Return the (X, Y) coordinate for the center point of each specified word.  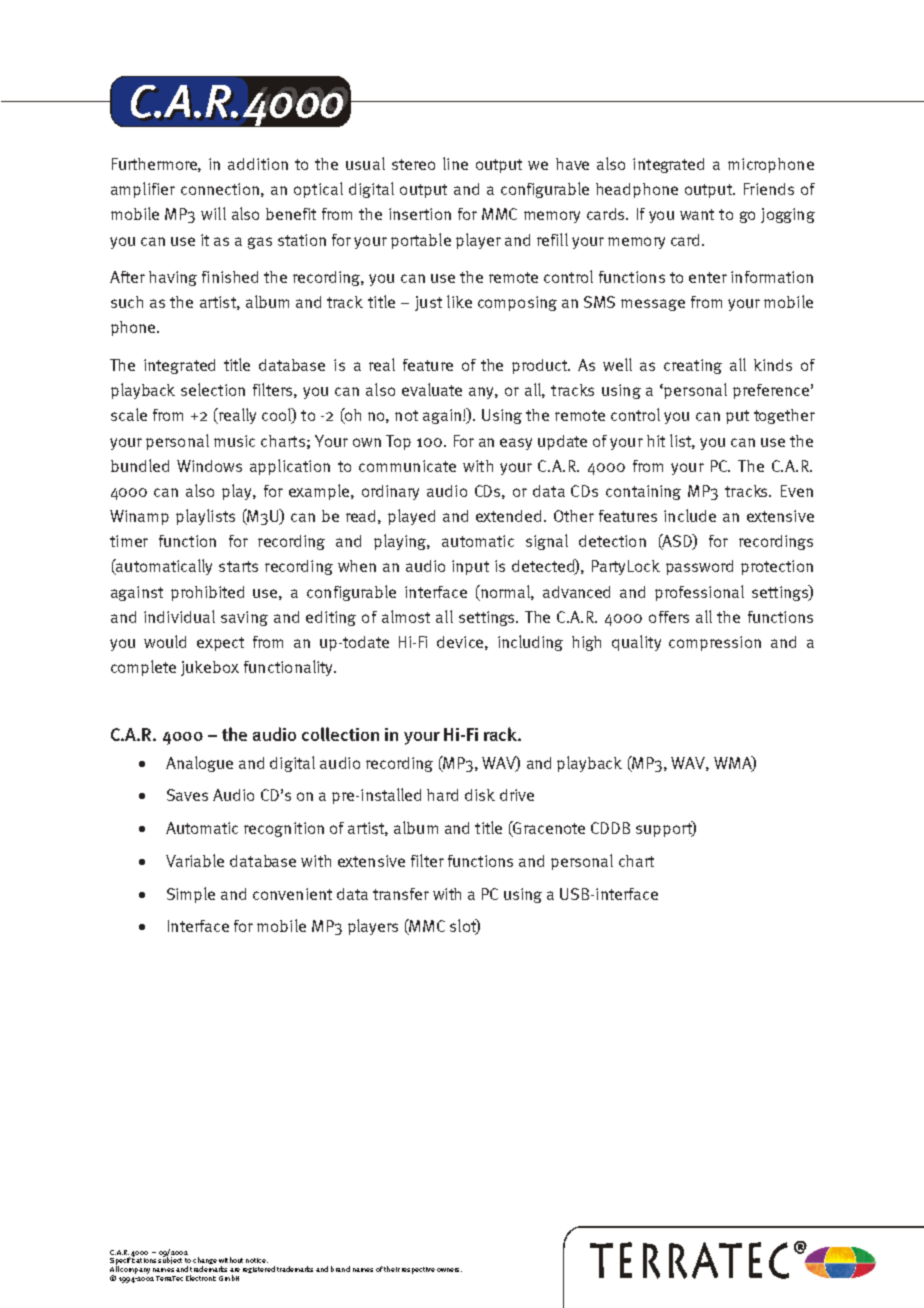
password (699, 567)
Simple (191, 895)
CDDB (610, 828)
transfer (401, 894)
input (470, 567)
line (455, 163)
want (697, 214)
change (205, 1262)
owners (449, 1270)
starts (238, 566)
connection (220, 189)
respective (418, 1270)
